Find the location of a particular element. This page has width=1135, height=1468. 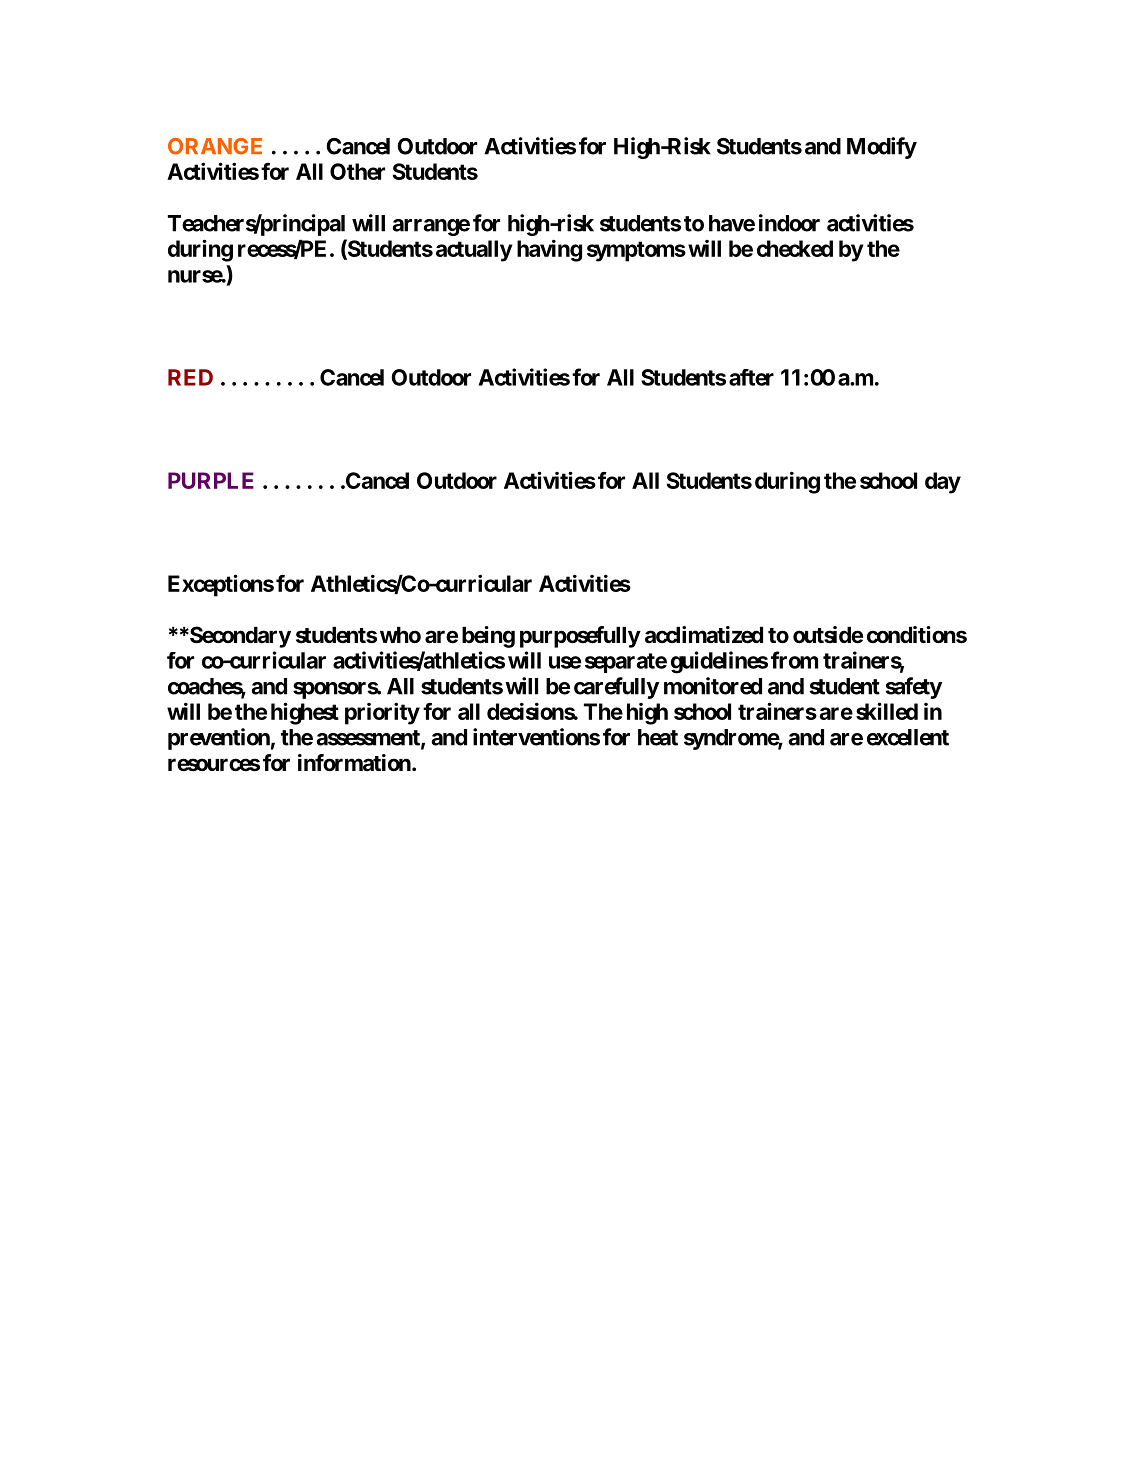

Other is located at coordinates (357, 171).
